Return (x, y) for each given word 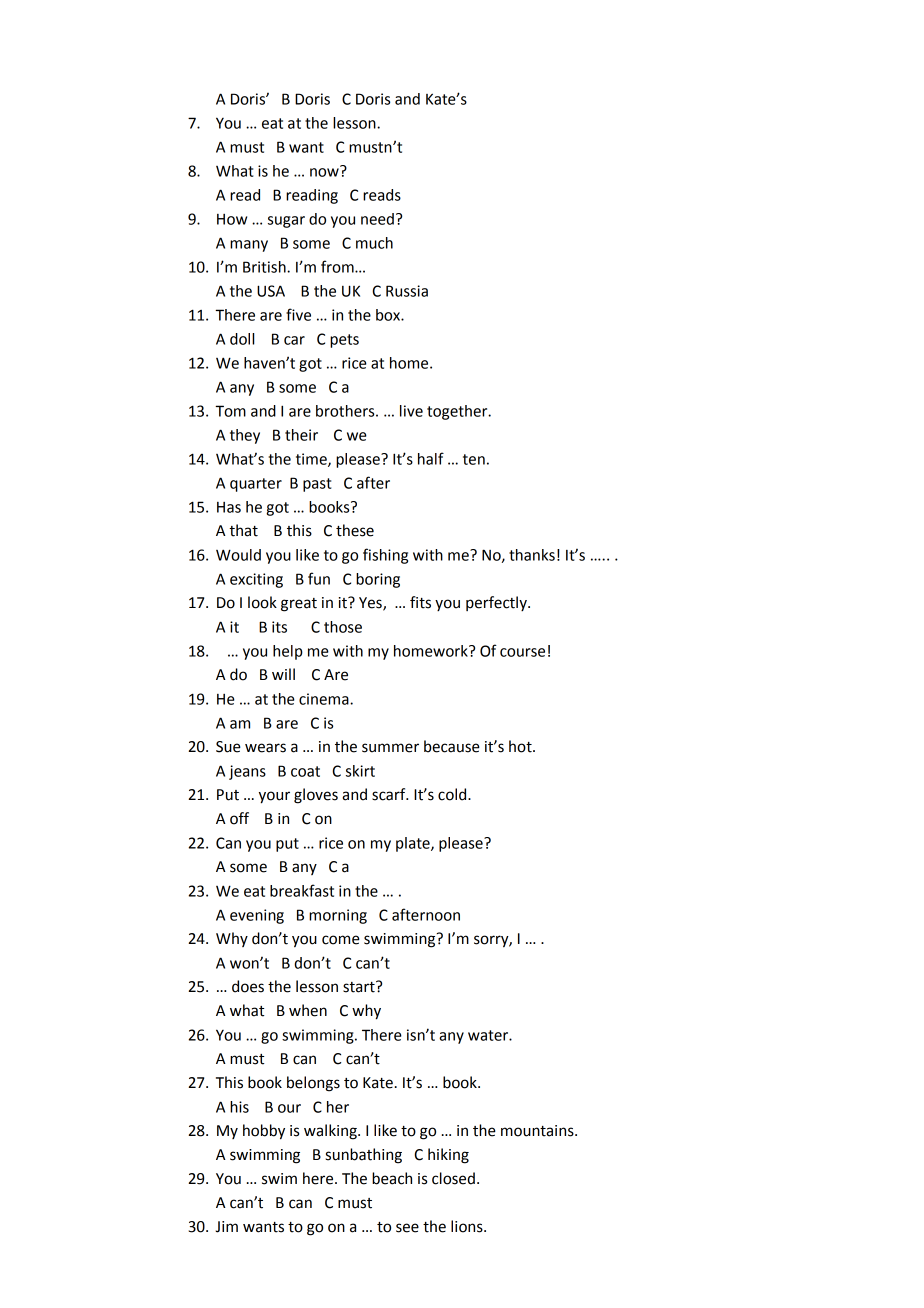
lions (468, 1226)
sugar (286, 222)
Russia (407, 291)
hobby (264, 1132)
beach (392, 1178)
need (377, 219)
